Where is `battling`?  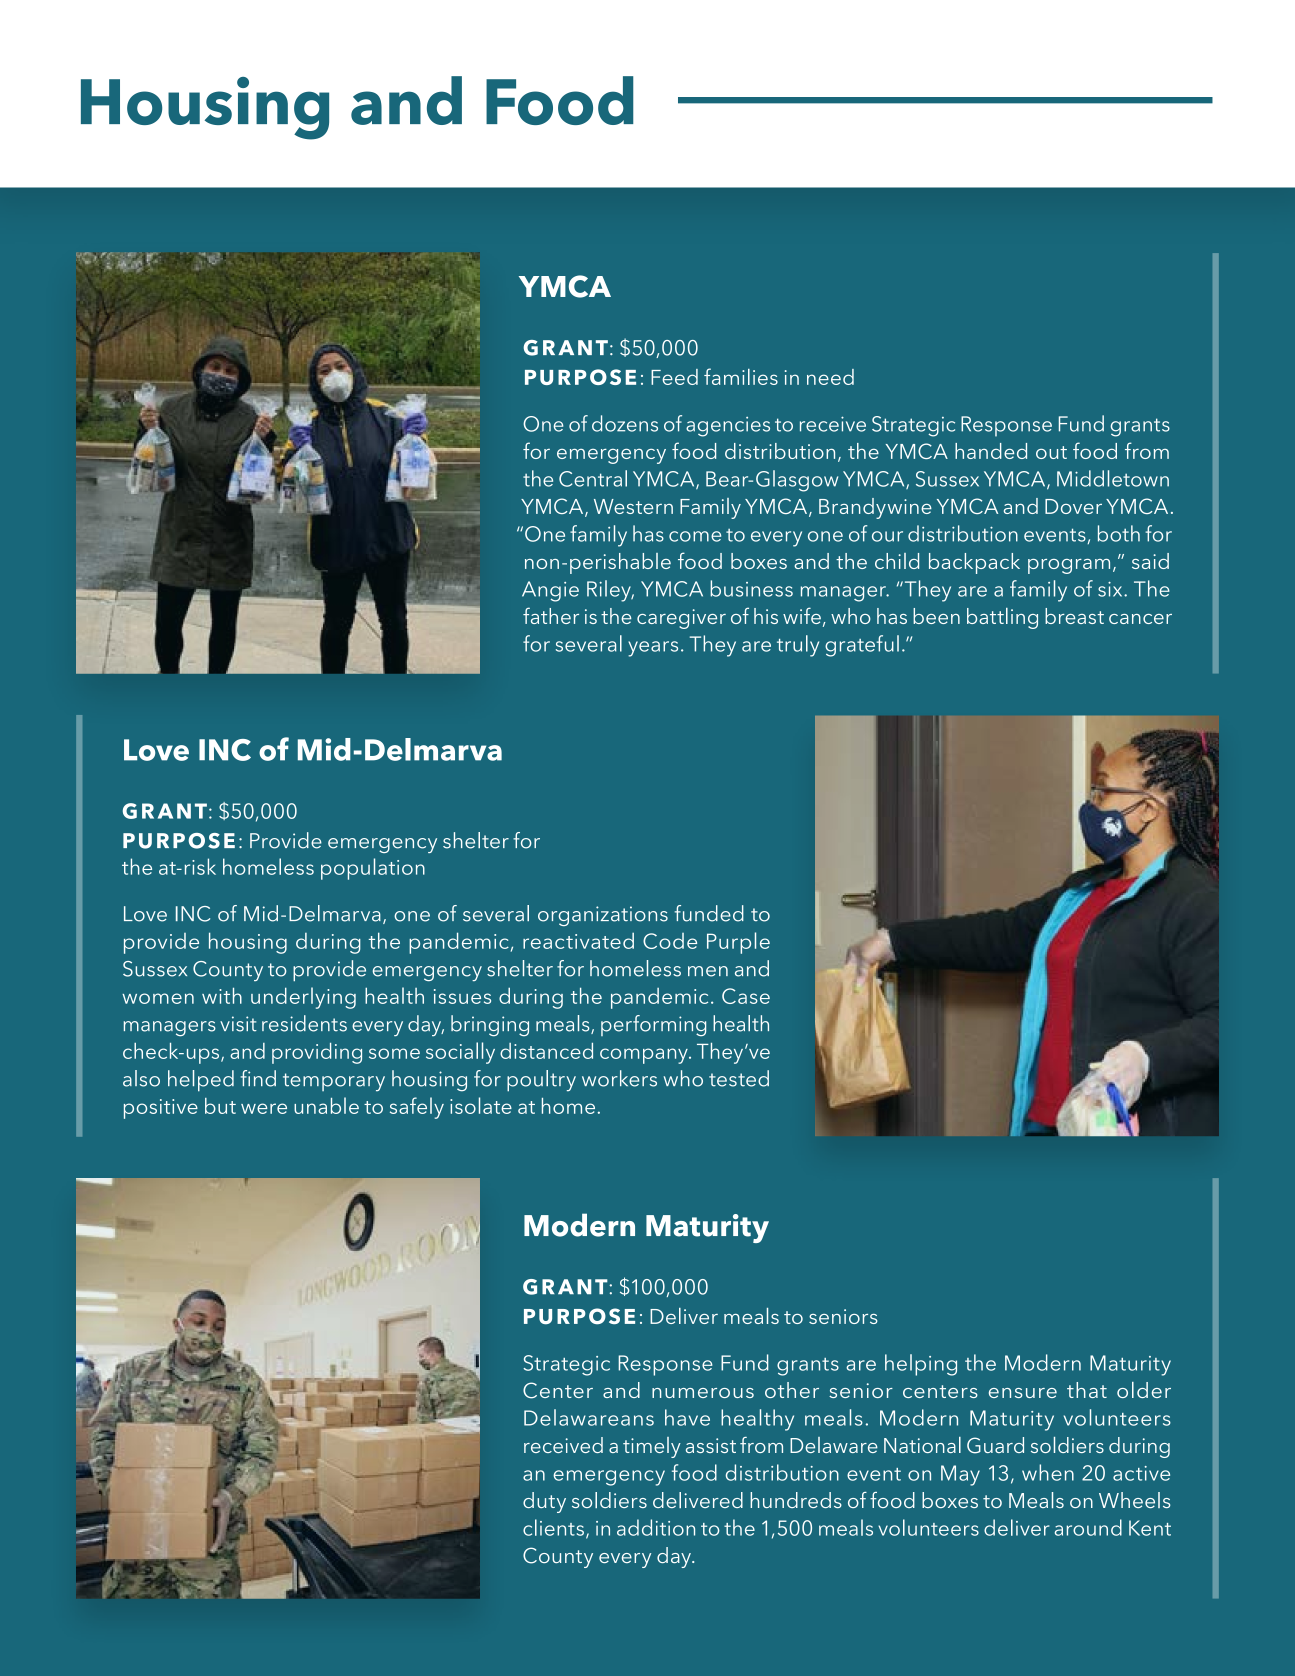 battling is located at coordinates (1002, 618).
